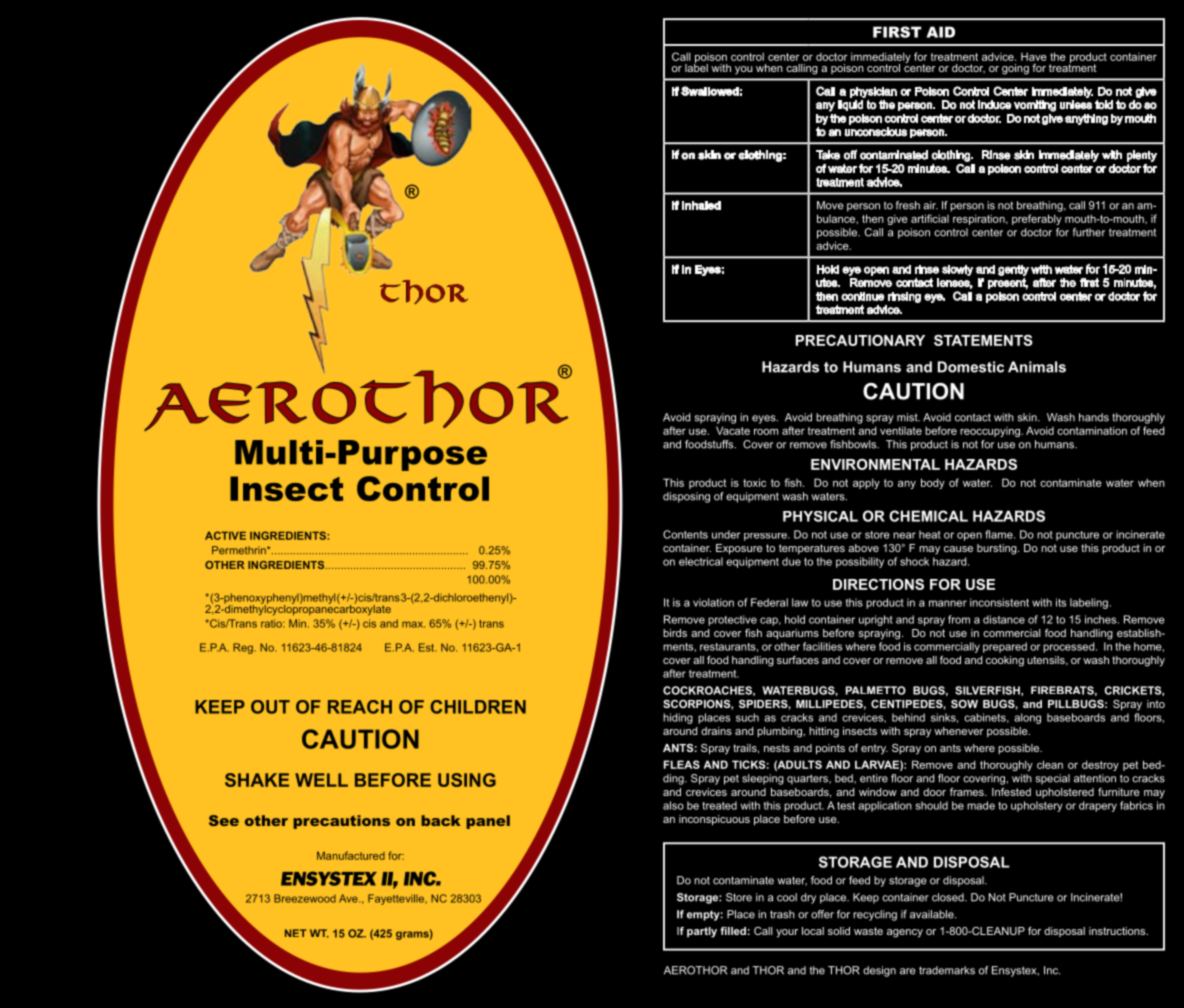  What do you see at coordinates (850, 105) in the page?
I see `liquid` at bounding box center [850, 105].
